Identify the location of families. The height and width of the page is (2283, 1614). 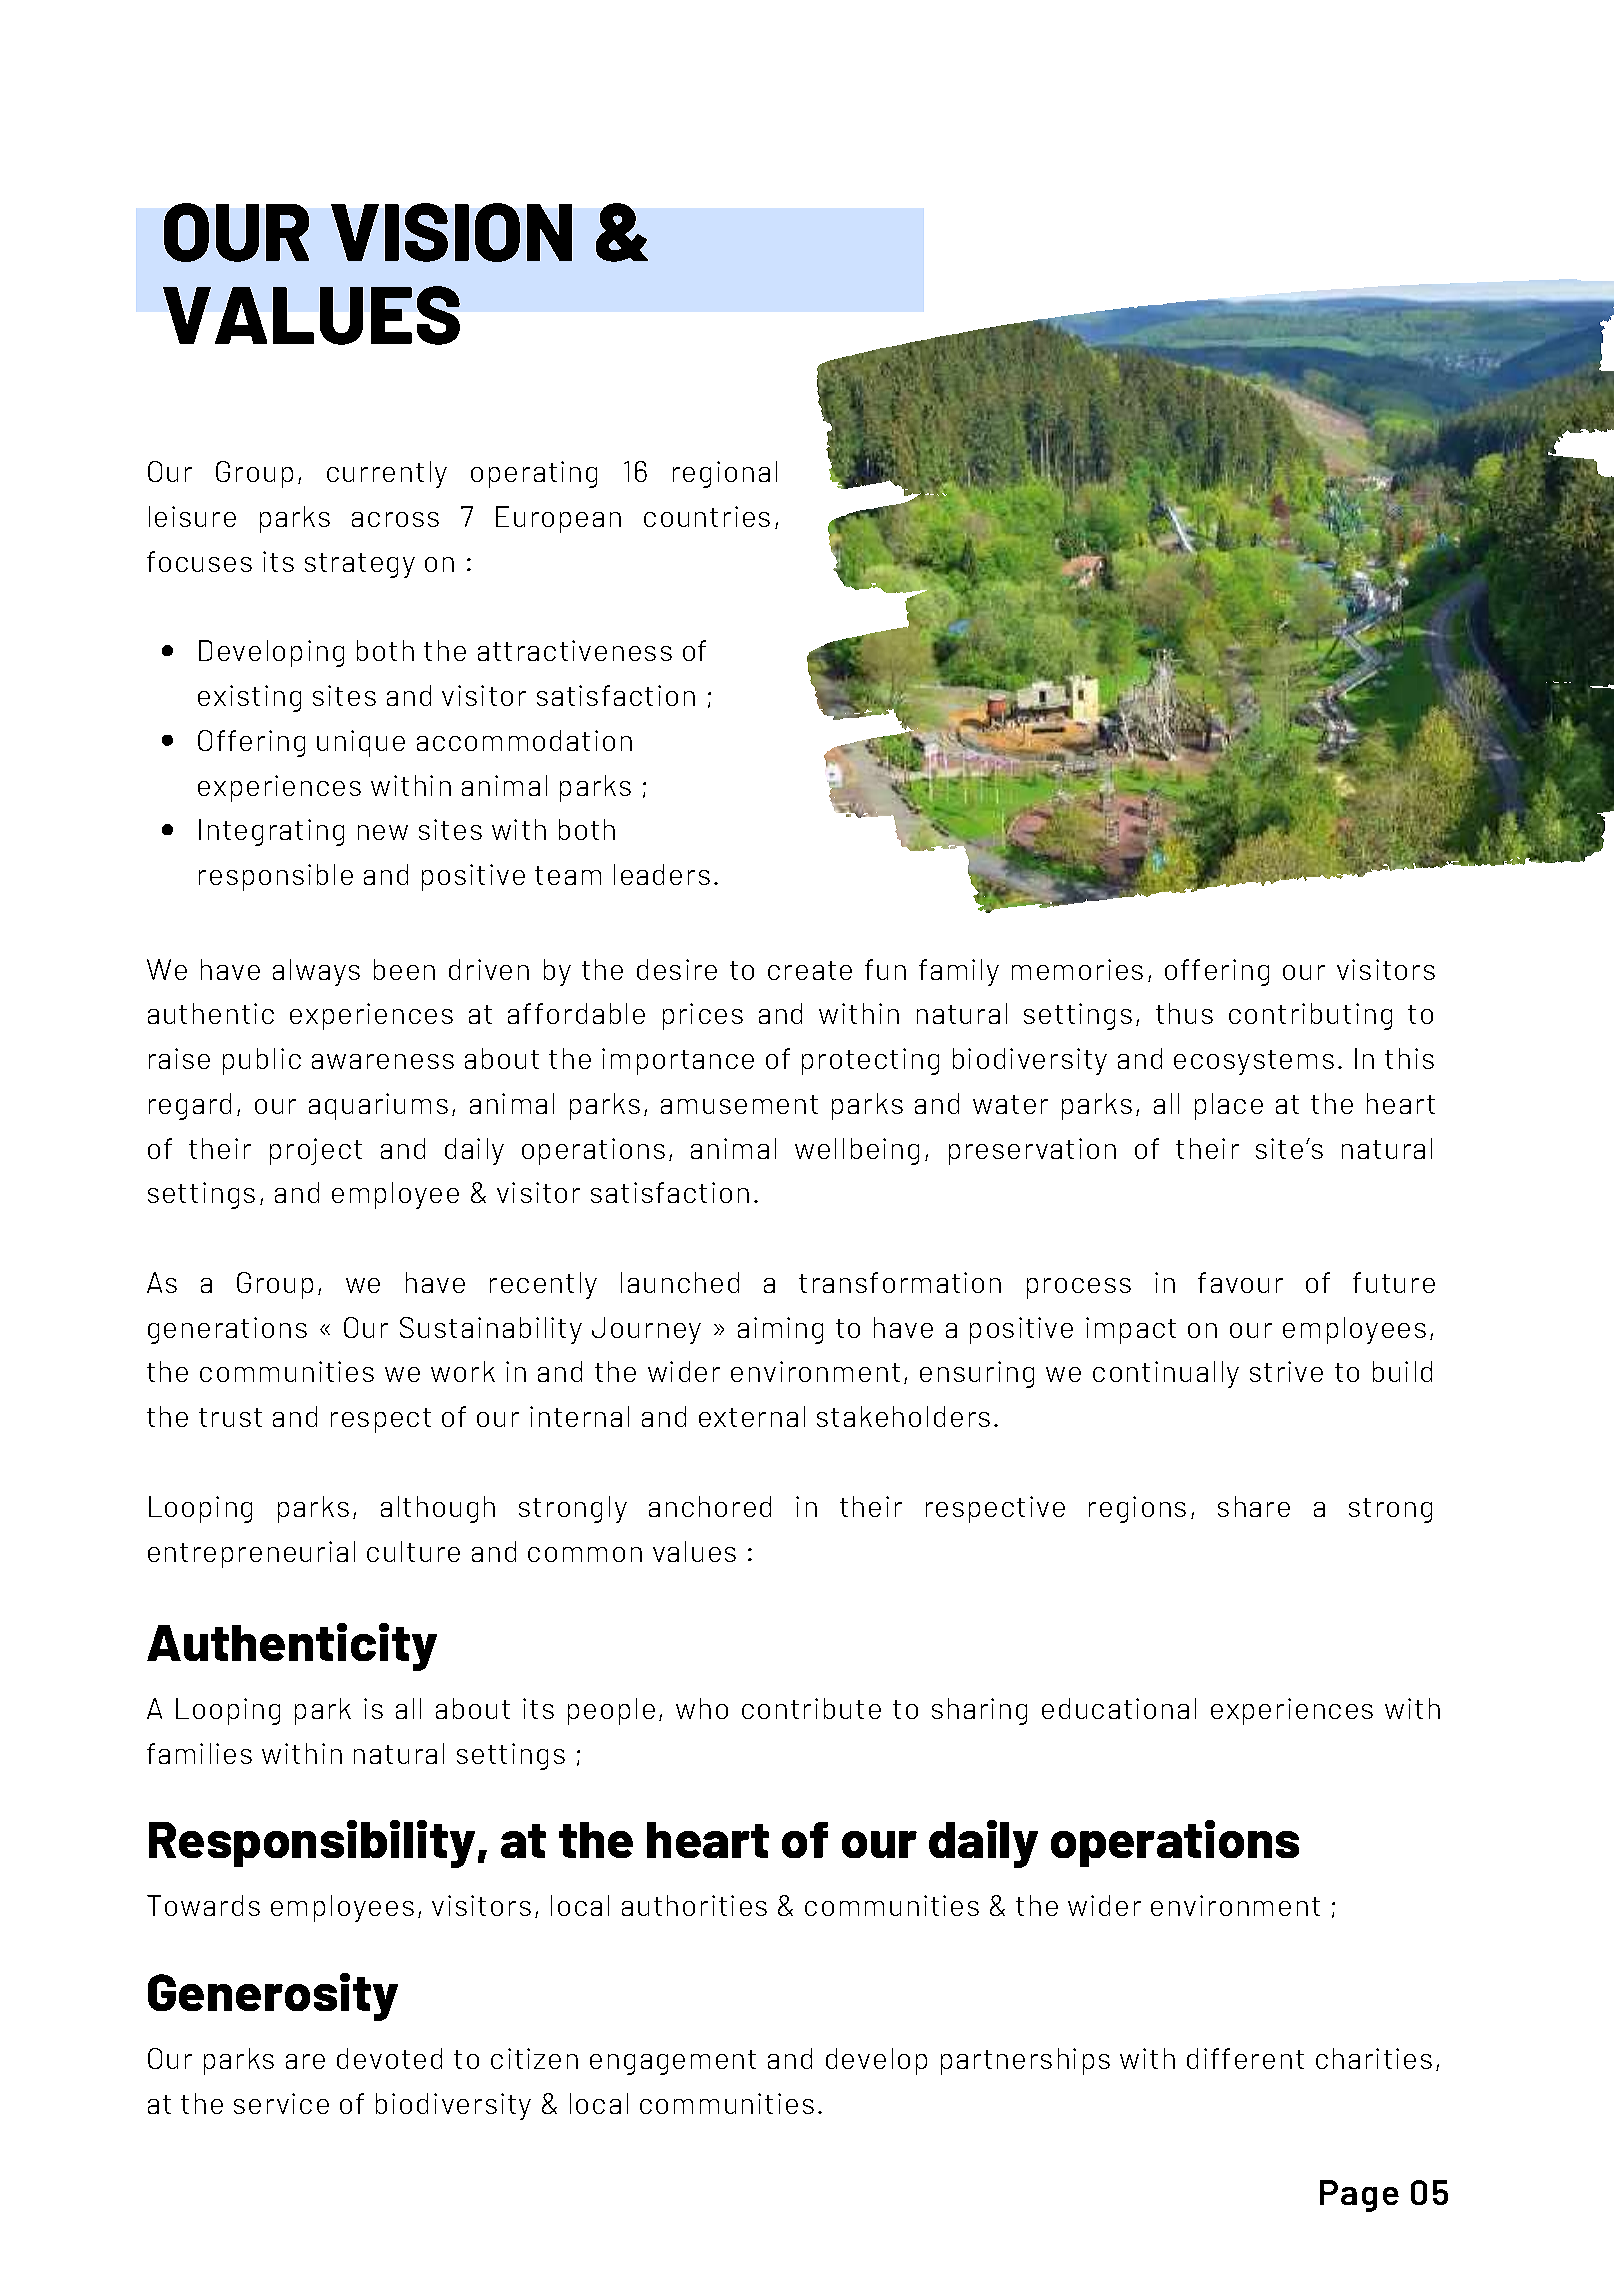
(199, 1753).
